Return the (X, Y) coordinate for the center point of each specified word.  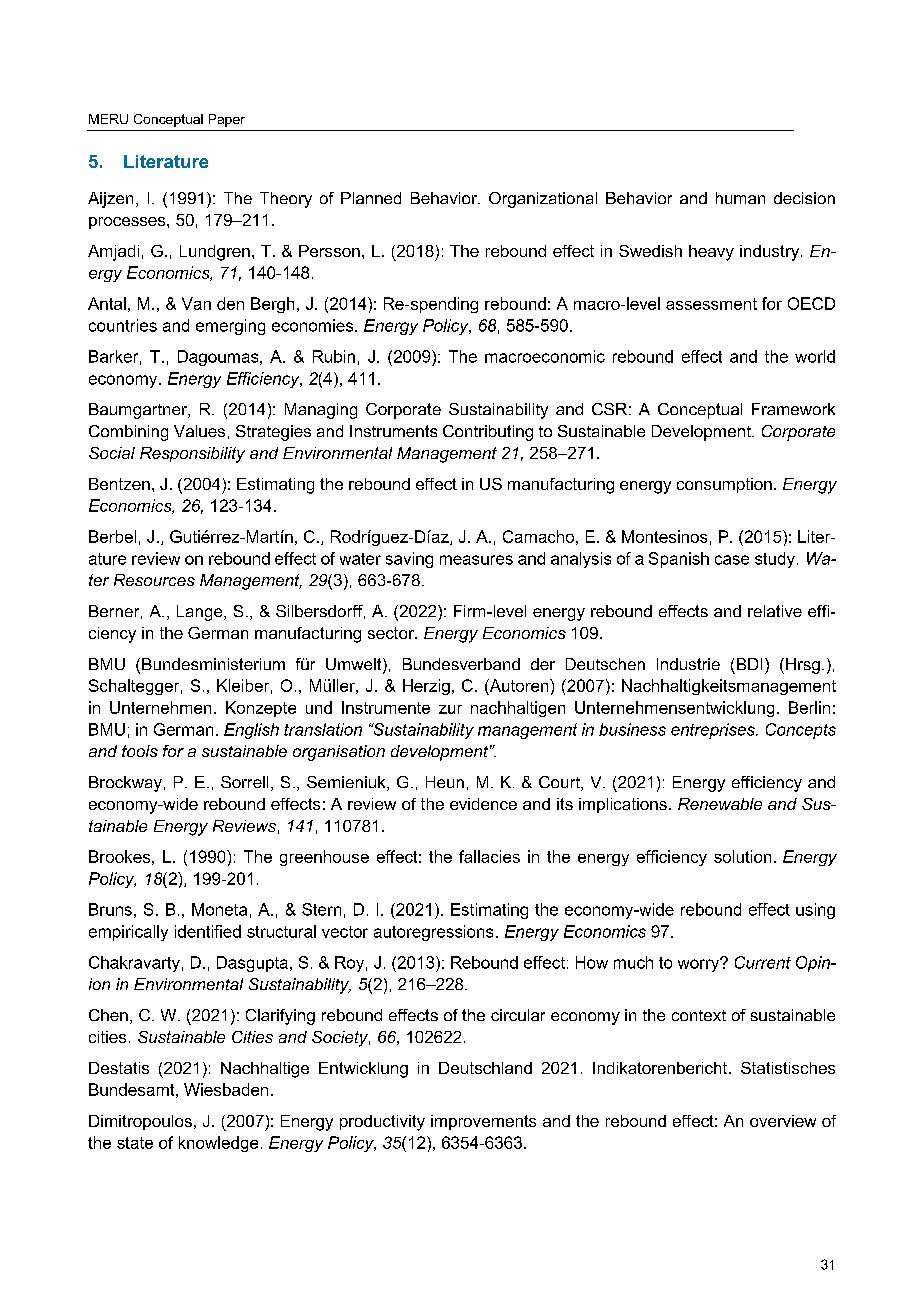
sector (392, 633)
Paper (227, 120)
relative (775, 611)
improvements (483, 1122)
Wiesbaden (226, 1089)
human (740, 198)
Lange (201, 613)
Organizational (543, 200)
